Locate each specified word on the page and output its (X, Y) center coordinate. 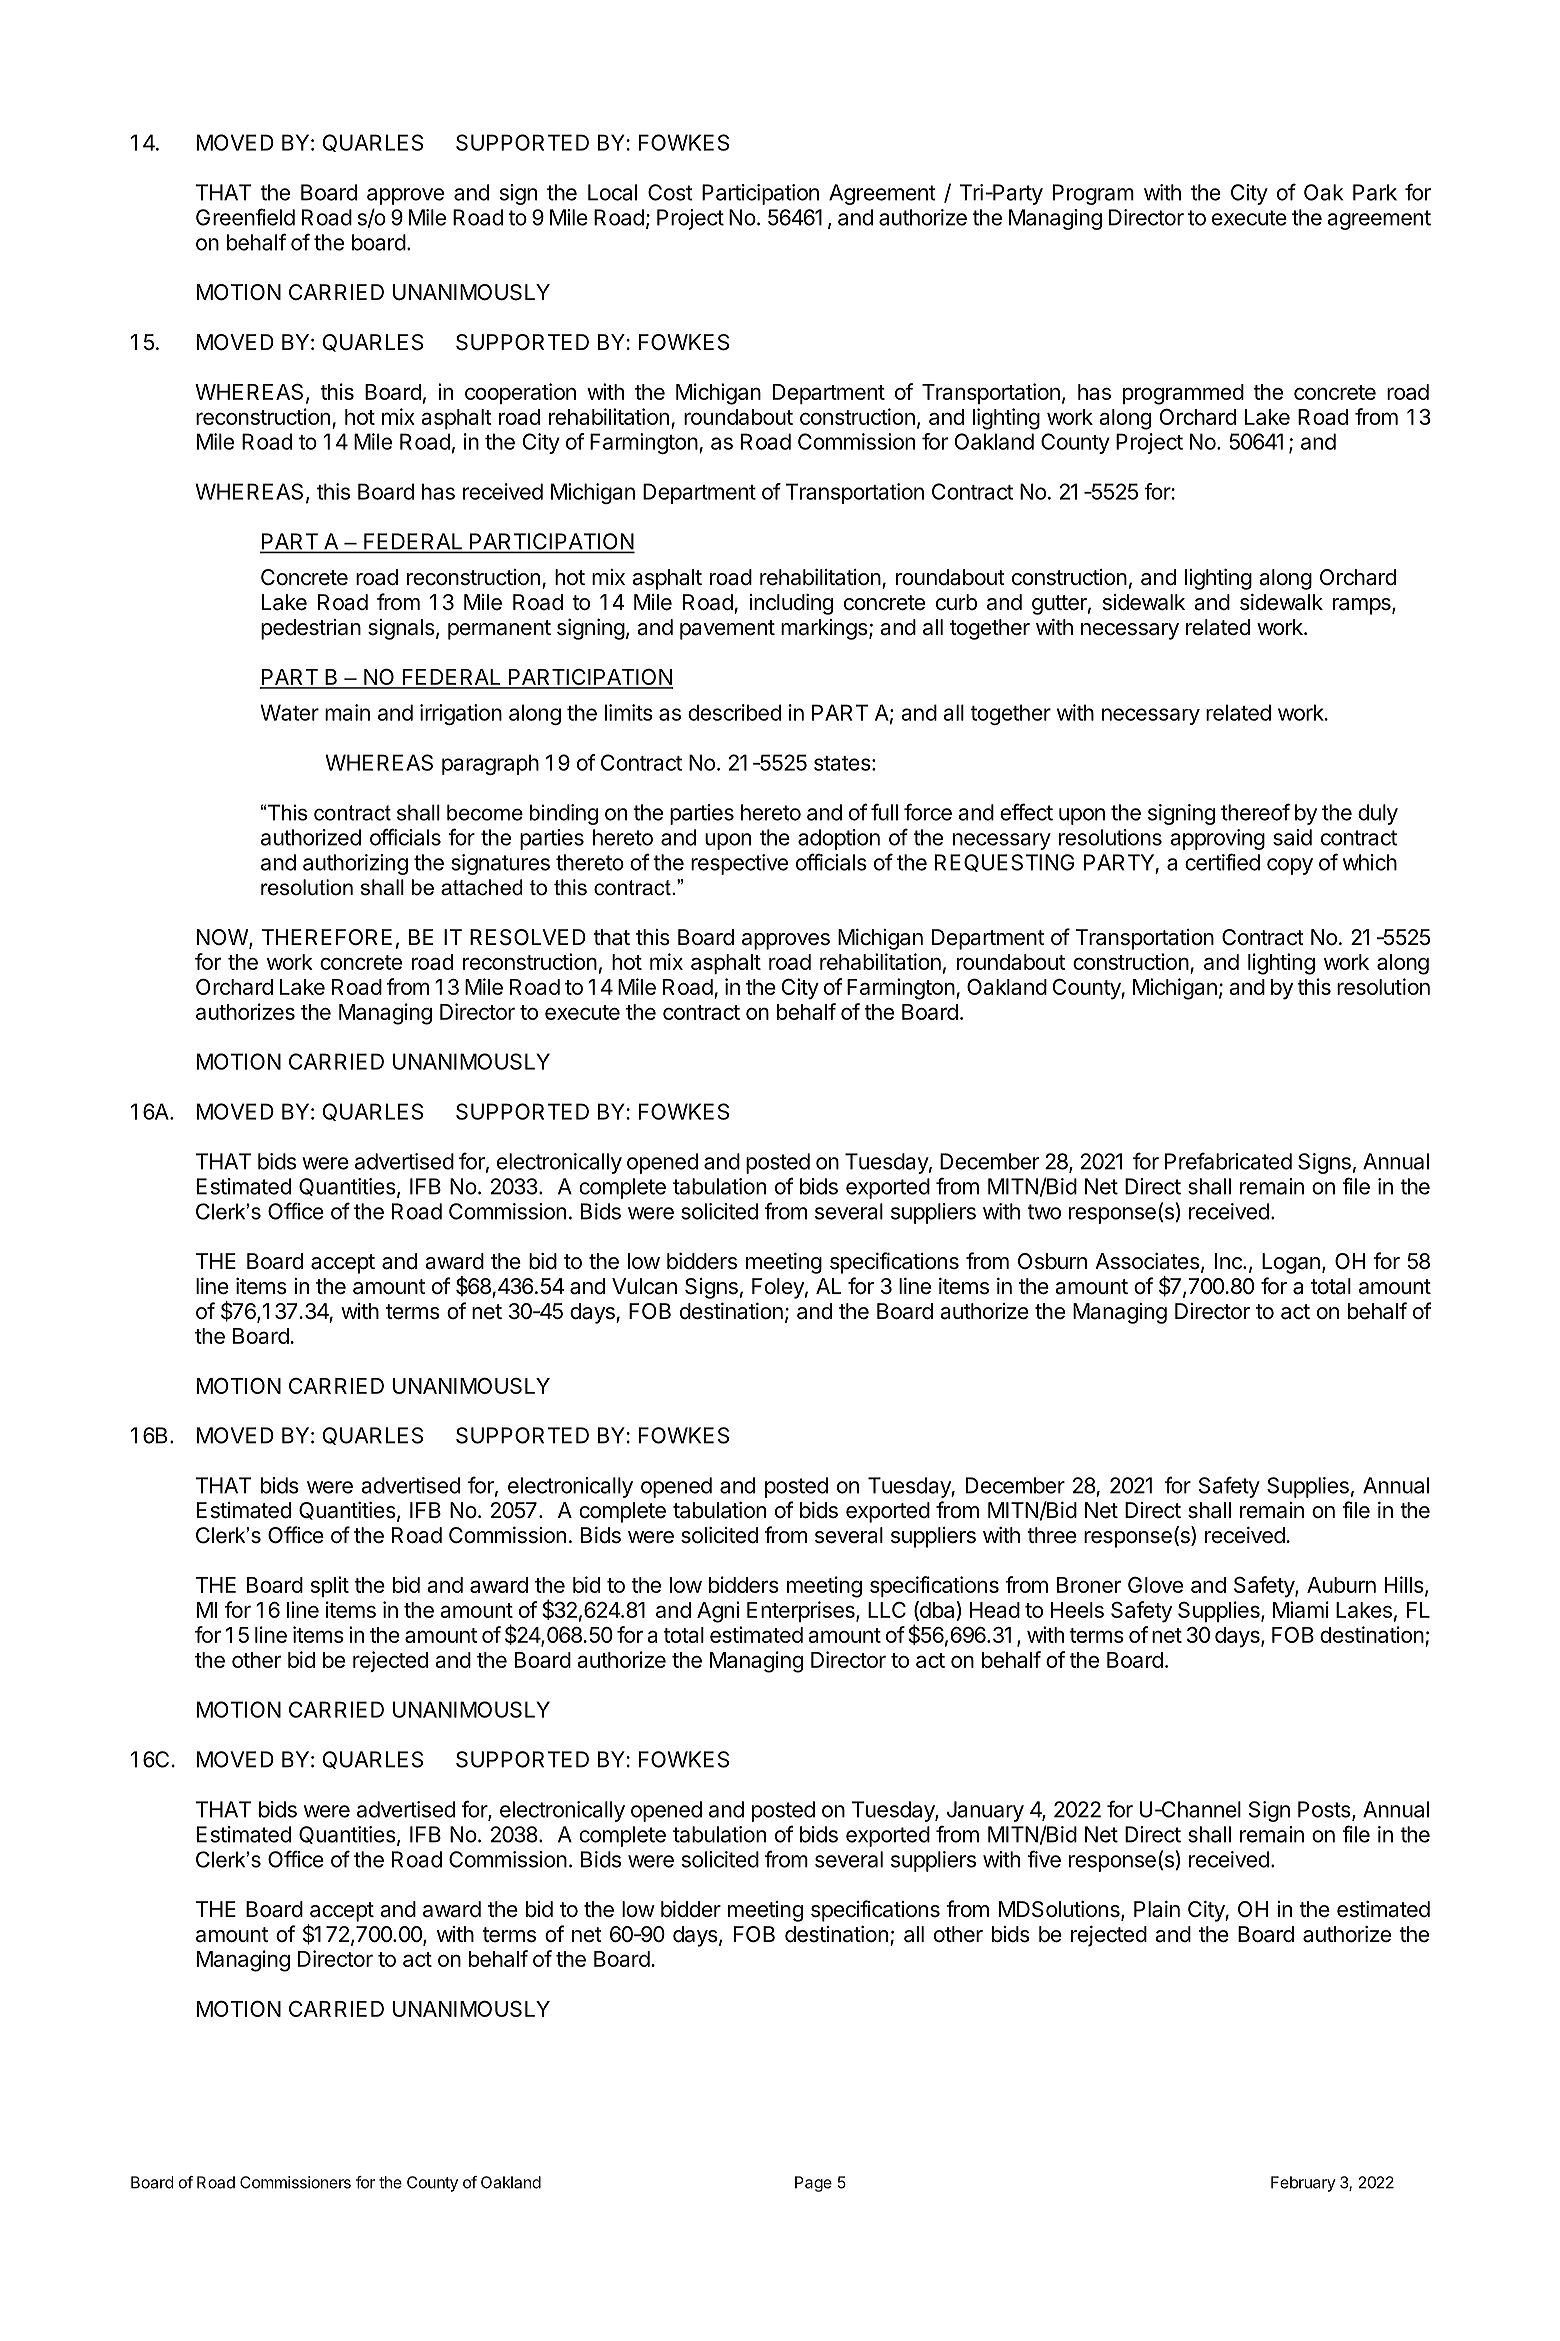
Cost (670, 192)
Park (1375, 192)
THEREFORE (326, 937)
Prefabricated (1228, 1161)
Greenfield (245, 217)
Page (813, 2184)
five (1044, 1859)
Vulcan (644, 1286)
